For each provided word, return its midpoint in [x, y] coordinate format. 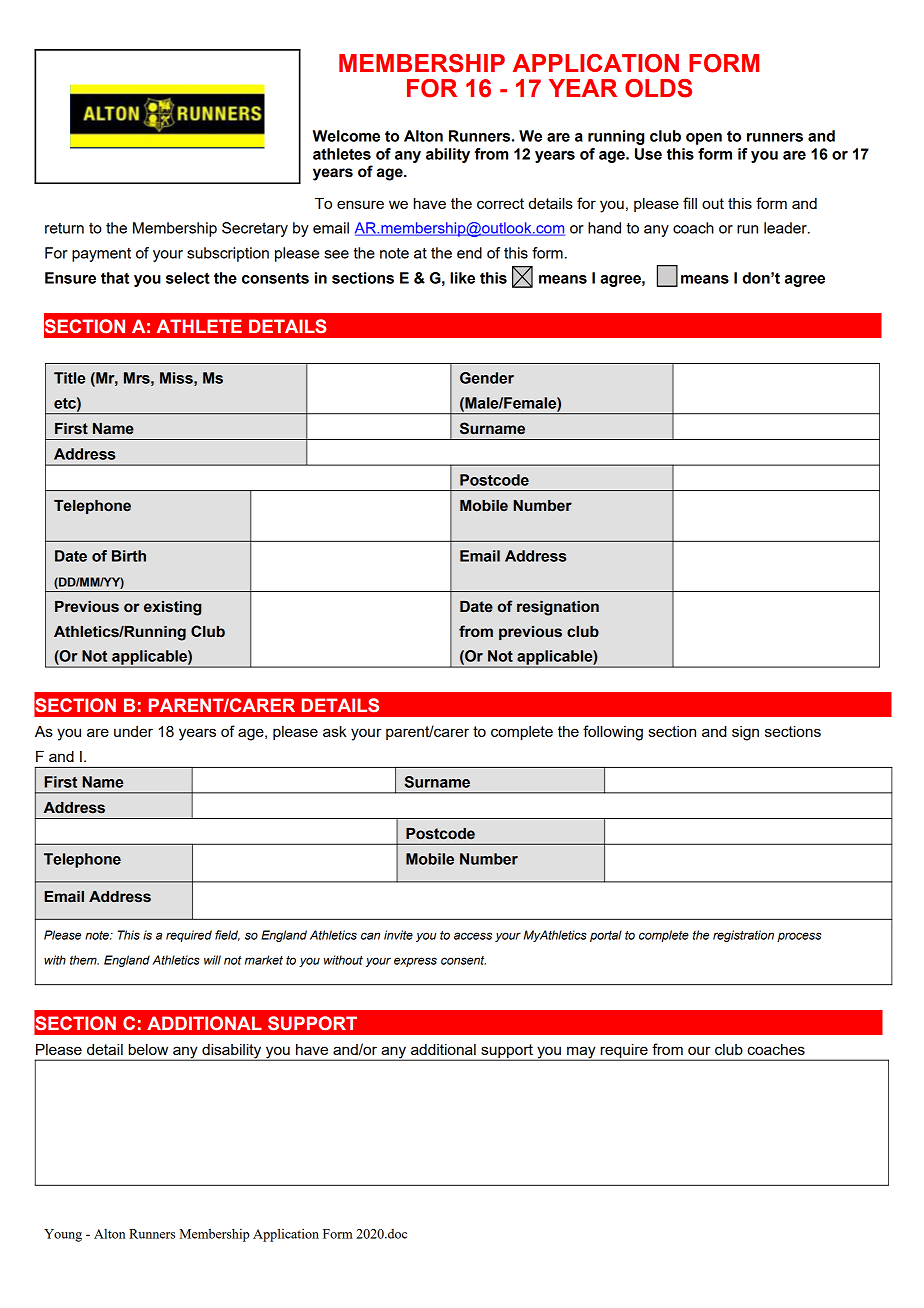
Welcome [346, 136]
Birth [129, 556]
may [581, 1053]
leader [786, 228]
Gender [487, 378]
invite [398, 935]
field [227, 935]
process [799, 937]
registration [743, 936]
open [704, 139]
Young [63, 1235]
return [64, 228]
